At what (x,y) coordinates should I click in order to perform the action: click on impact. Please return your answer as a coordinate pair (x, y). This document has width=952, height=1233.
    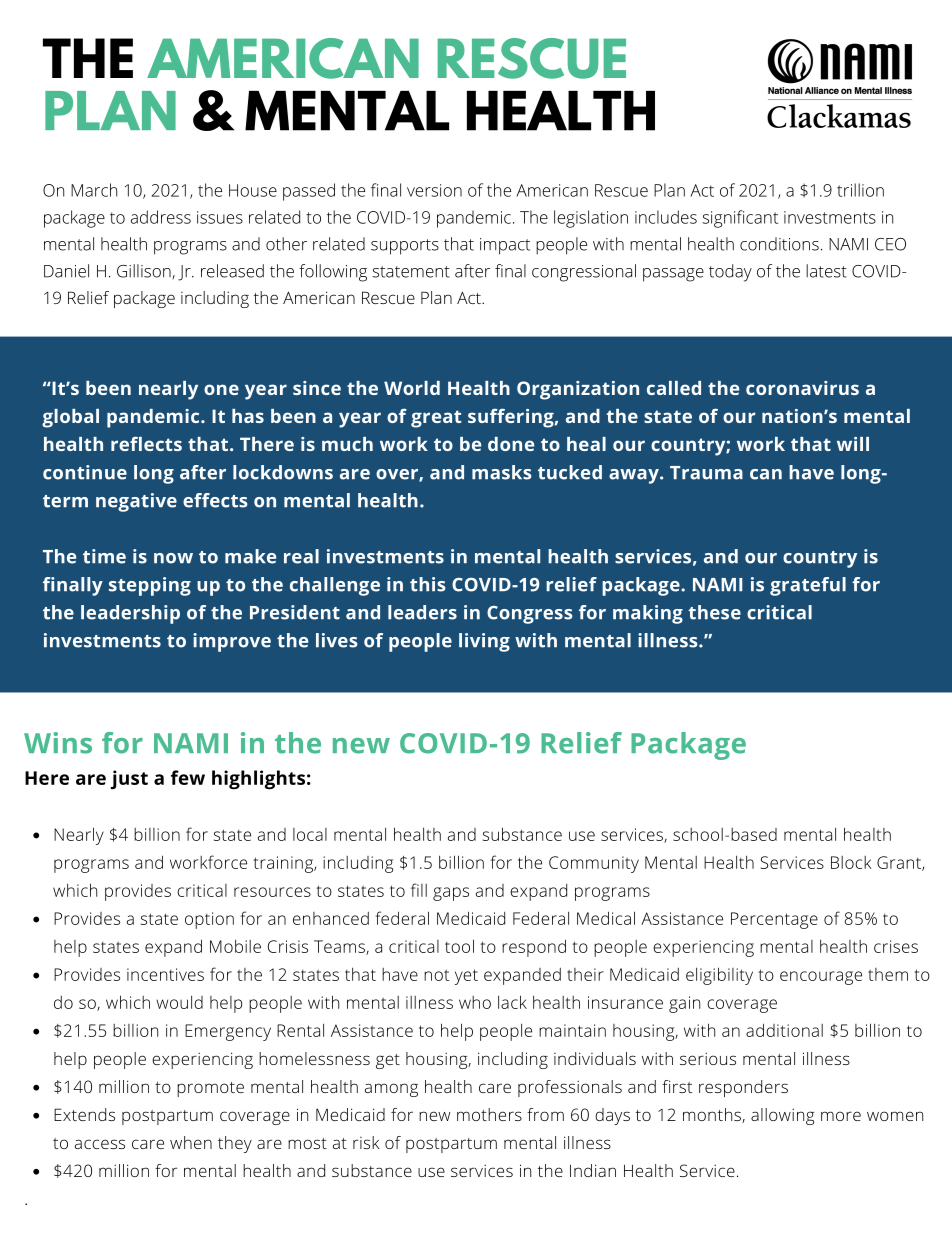
    Looking at the image, I should click on (505, 246).
